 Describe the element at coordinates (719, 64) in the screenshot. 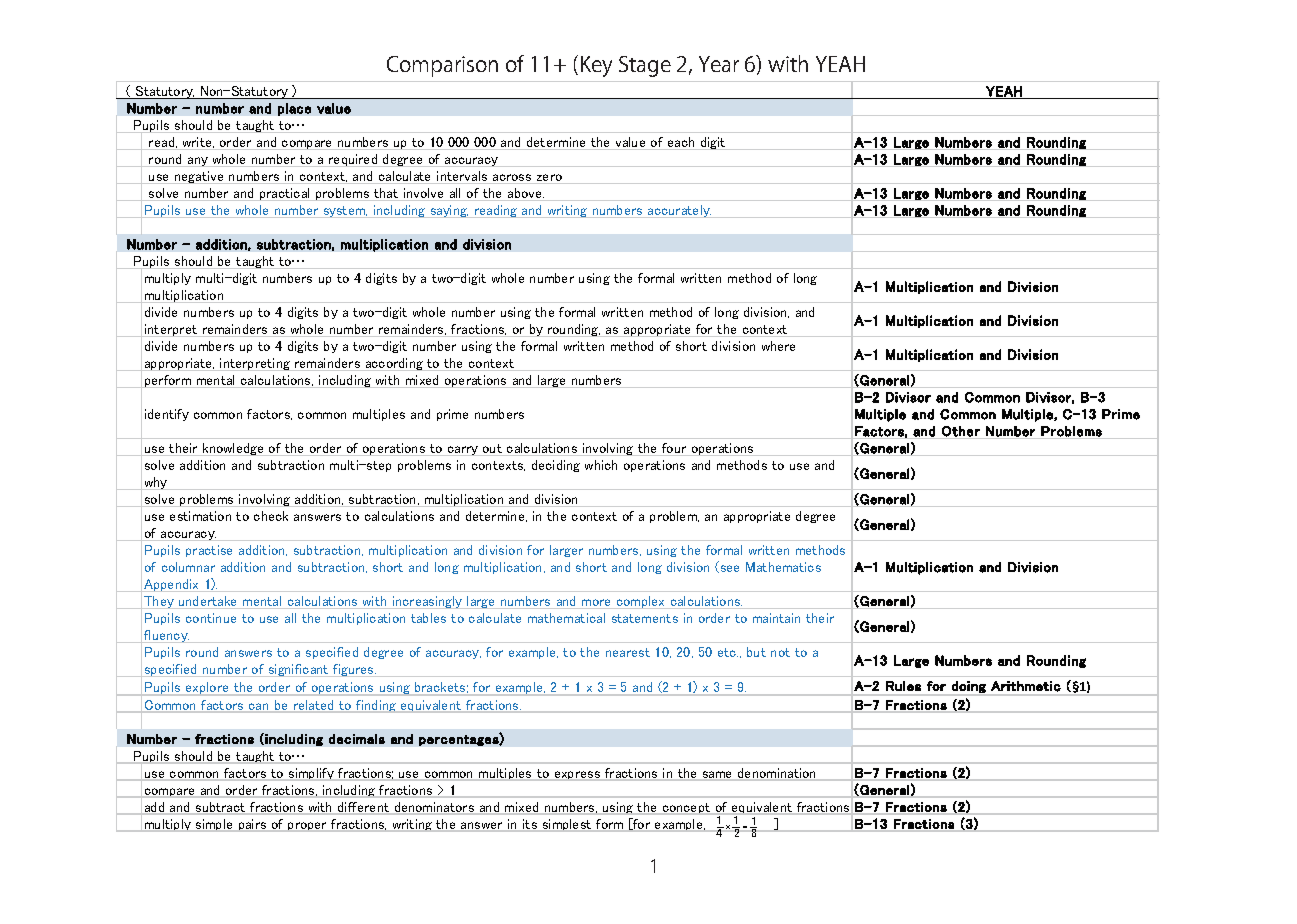

I see `Year` at that location.
